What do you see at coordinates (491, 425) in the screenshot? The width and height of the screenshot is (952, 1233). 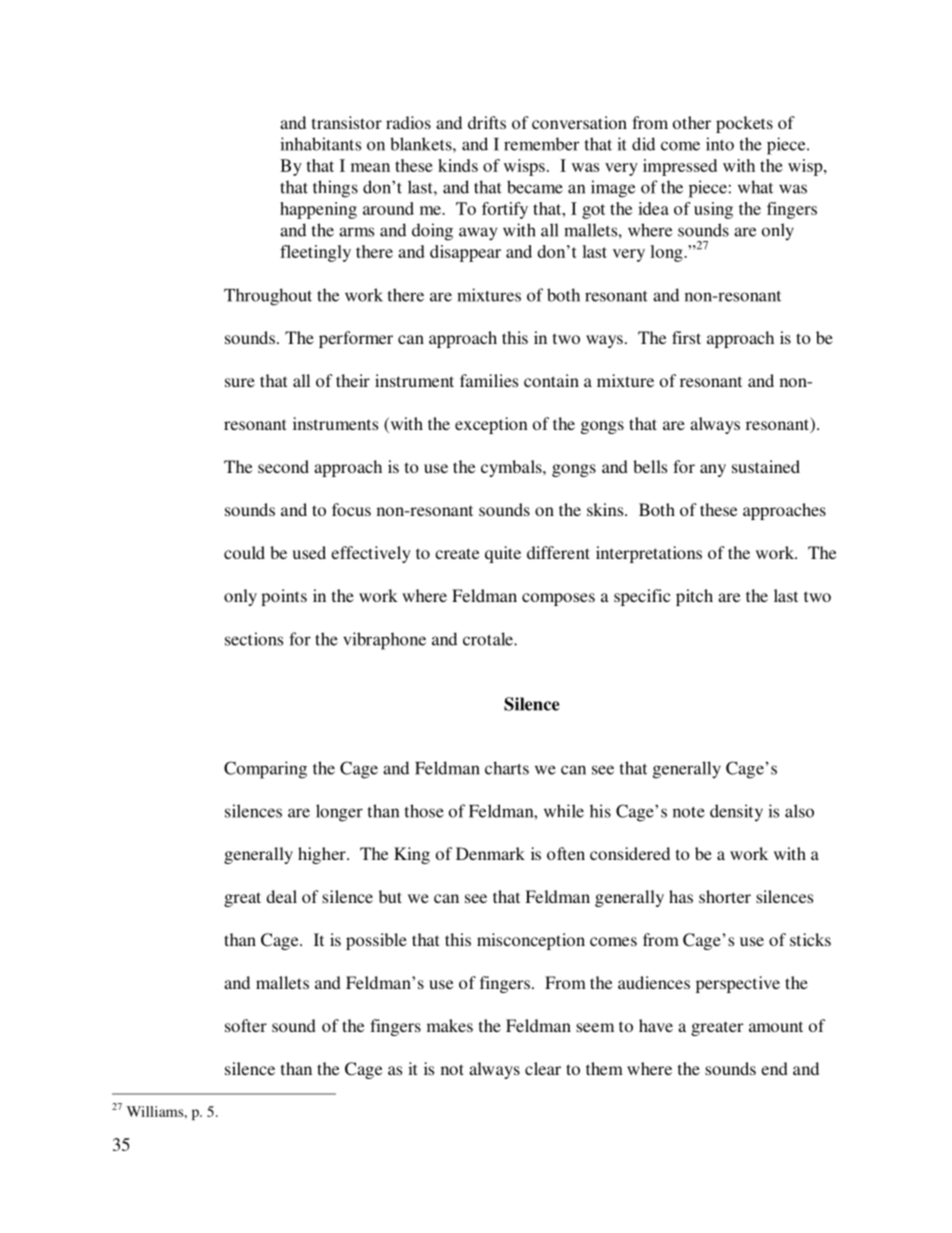 I see `exception` at bounding box center [491, 425].
